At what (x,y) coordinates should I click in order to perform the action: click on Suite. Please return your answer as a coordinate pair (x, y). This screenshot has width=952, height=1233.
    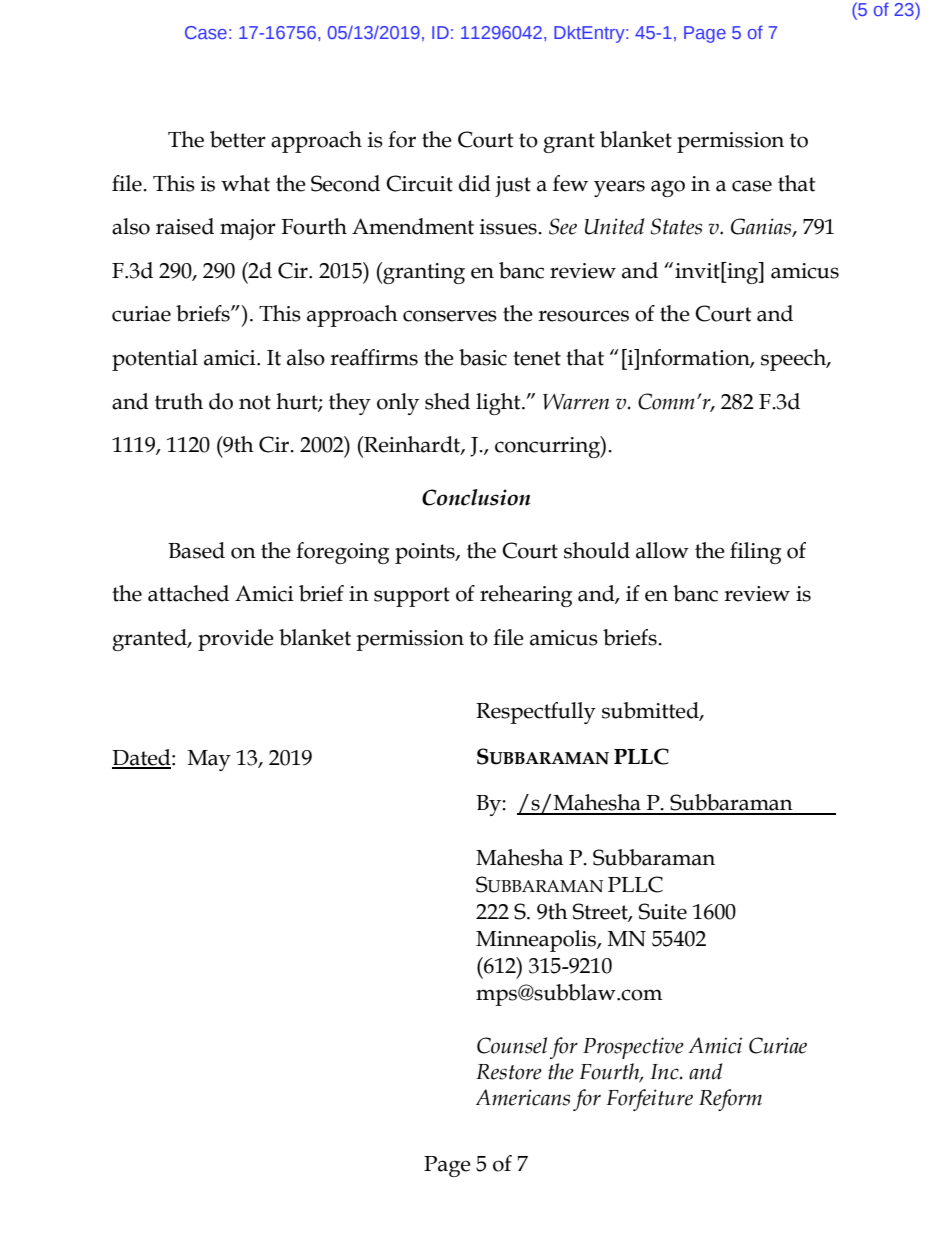
    Looking at the image, I should click on (663, 911).
